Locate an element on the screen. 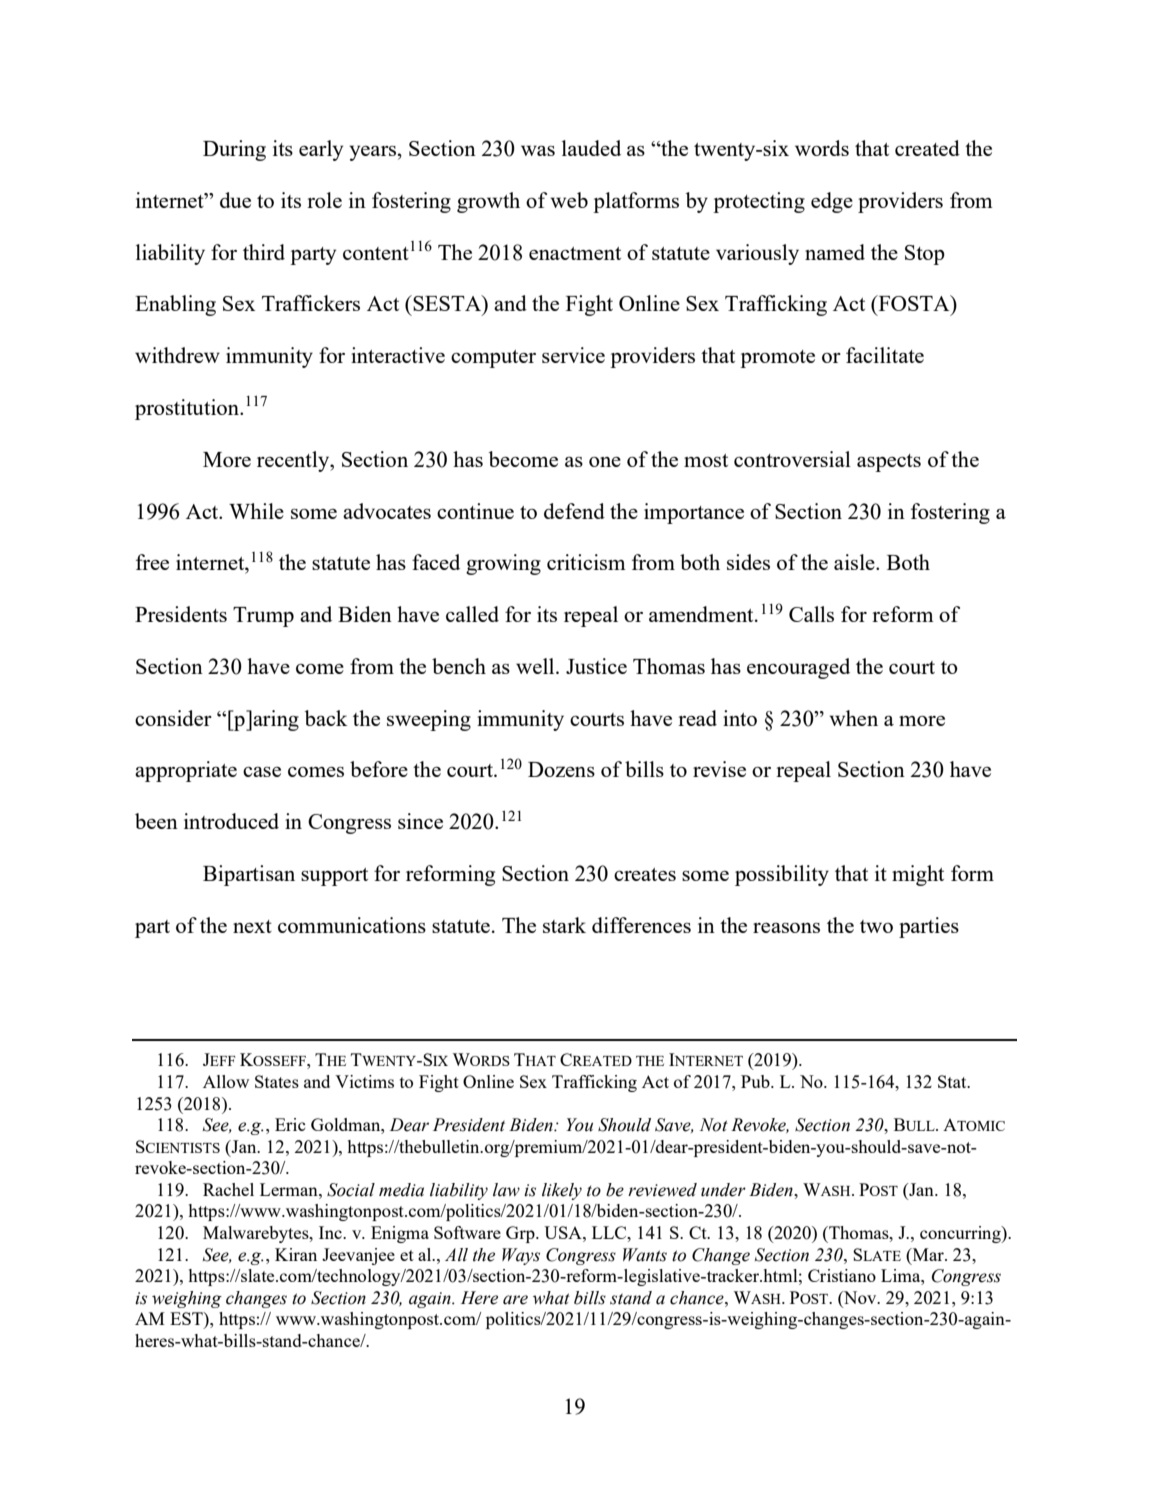 Image resolution: width=1149 pixels, height=1486 pixels. facilitate is located at coordinates (885, 355).
